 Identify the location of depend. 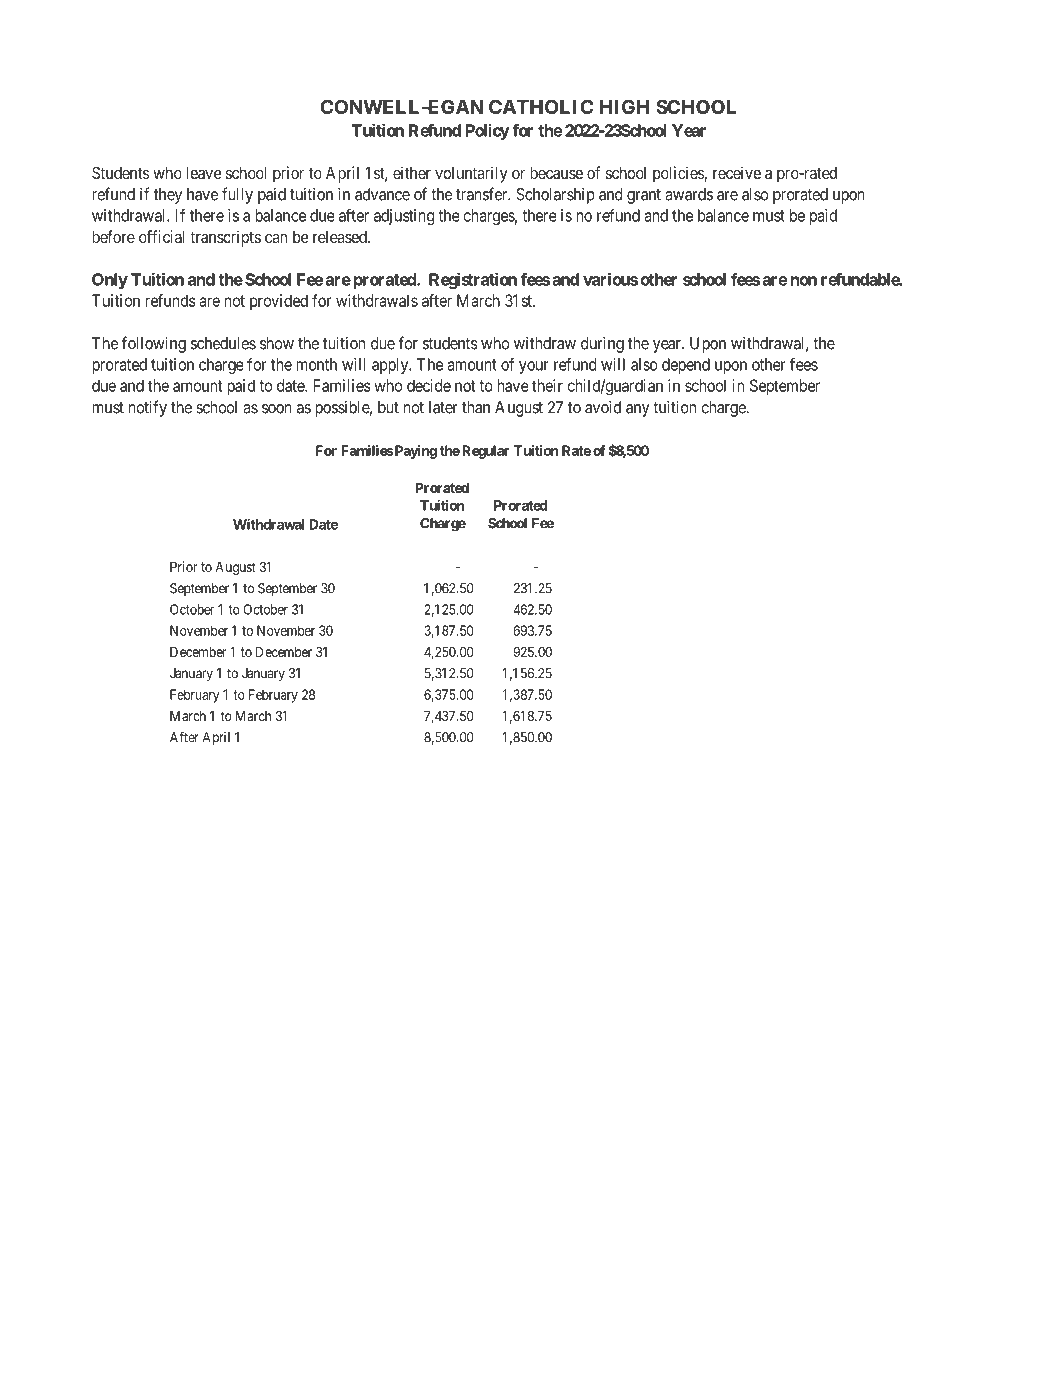
(686, 366).
